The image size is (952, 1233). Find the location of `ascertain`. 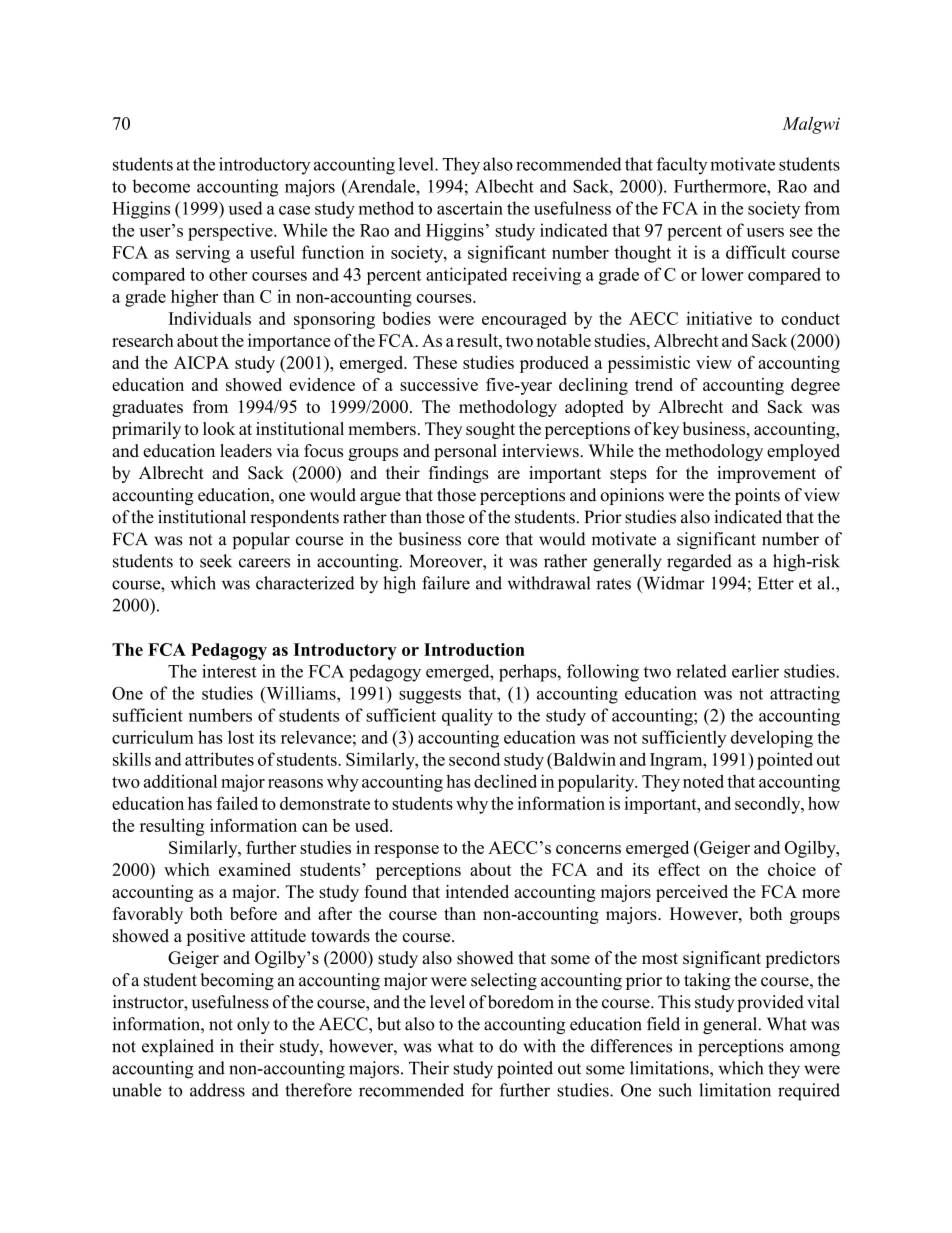

ascertain is located at coordinates (470, 208).
